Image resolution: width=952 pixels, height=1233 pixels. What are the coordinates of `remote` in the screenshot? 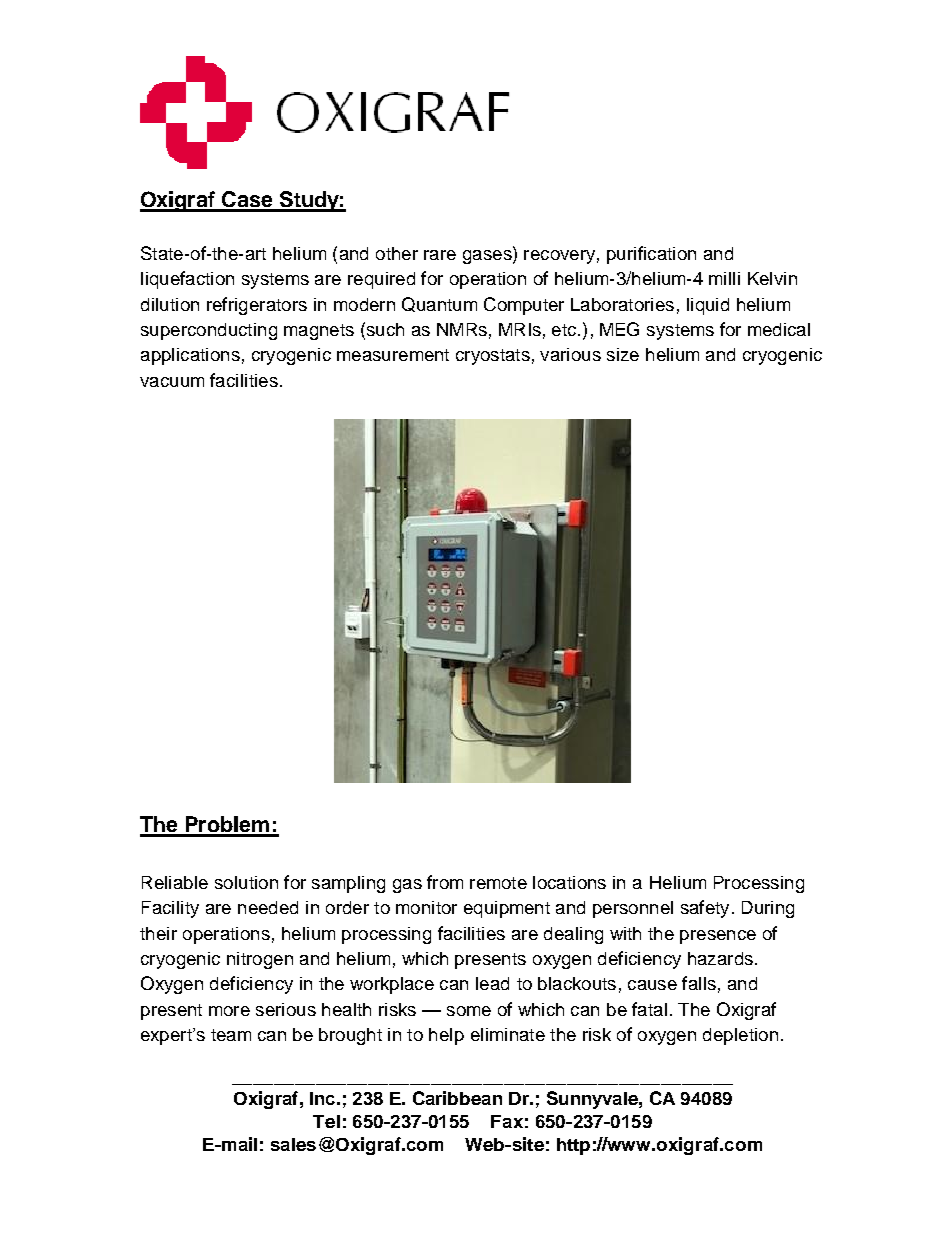 It's located at (498, 883).
